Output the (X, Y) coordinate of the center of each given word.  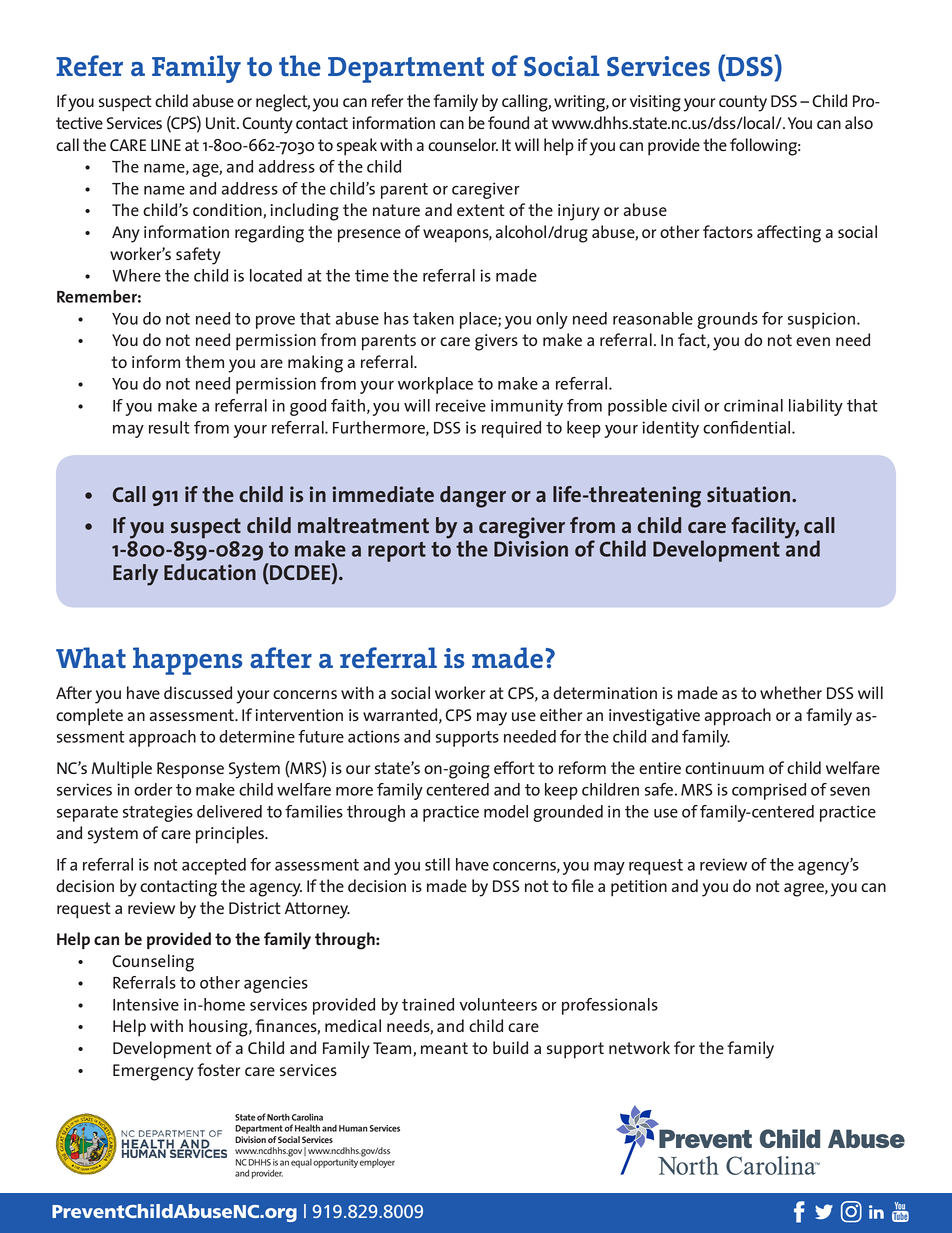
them (204, 361)
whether (791, 692)
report (397, 552)
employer (377, 1162)
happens (187, 661)
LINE (166, 145)
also (859, 122)
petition (639, 888)
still (437, 864)
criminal (753, 405)
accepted (214, 866)
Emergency (153, 1072)
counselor (463, 144)
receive (461, 405)
